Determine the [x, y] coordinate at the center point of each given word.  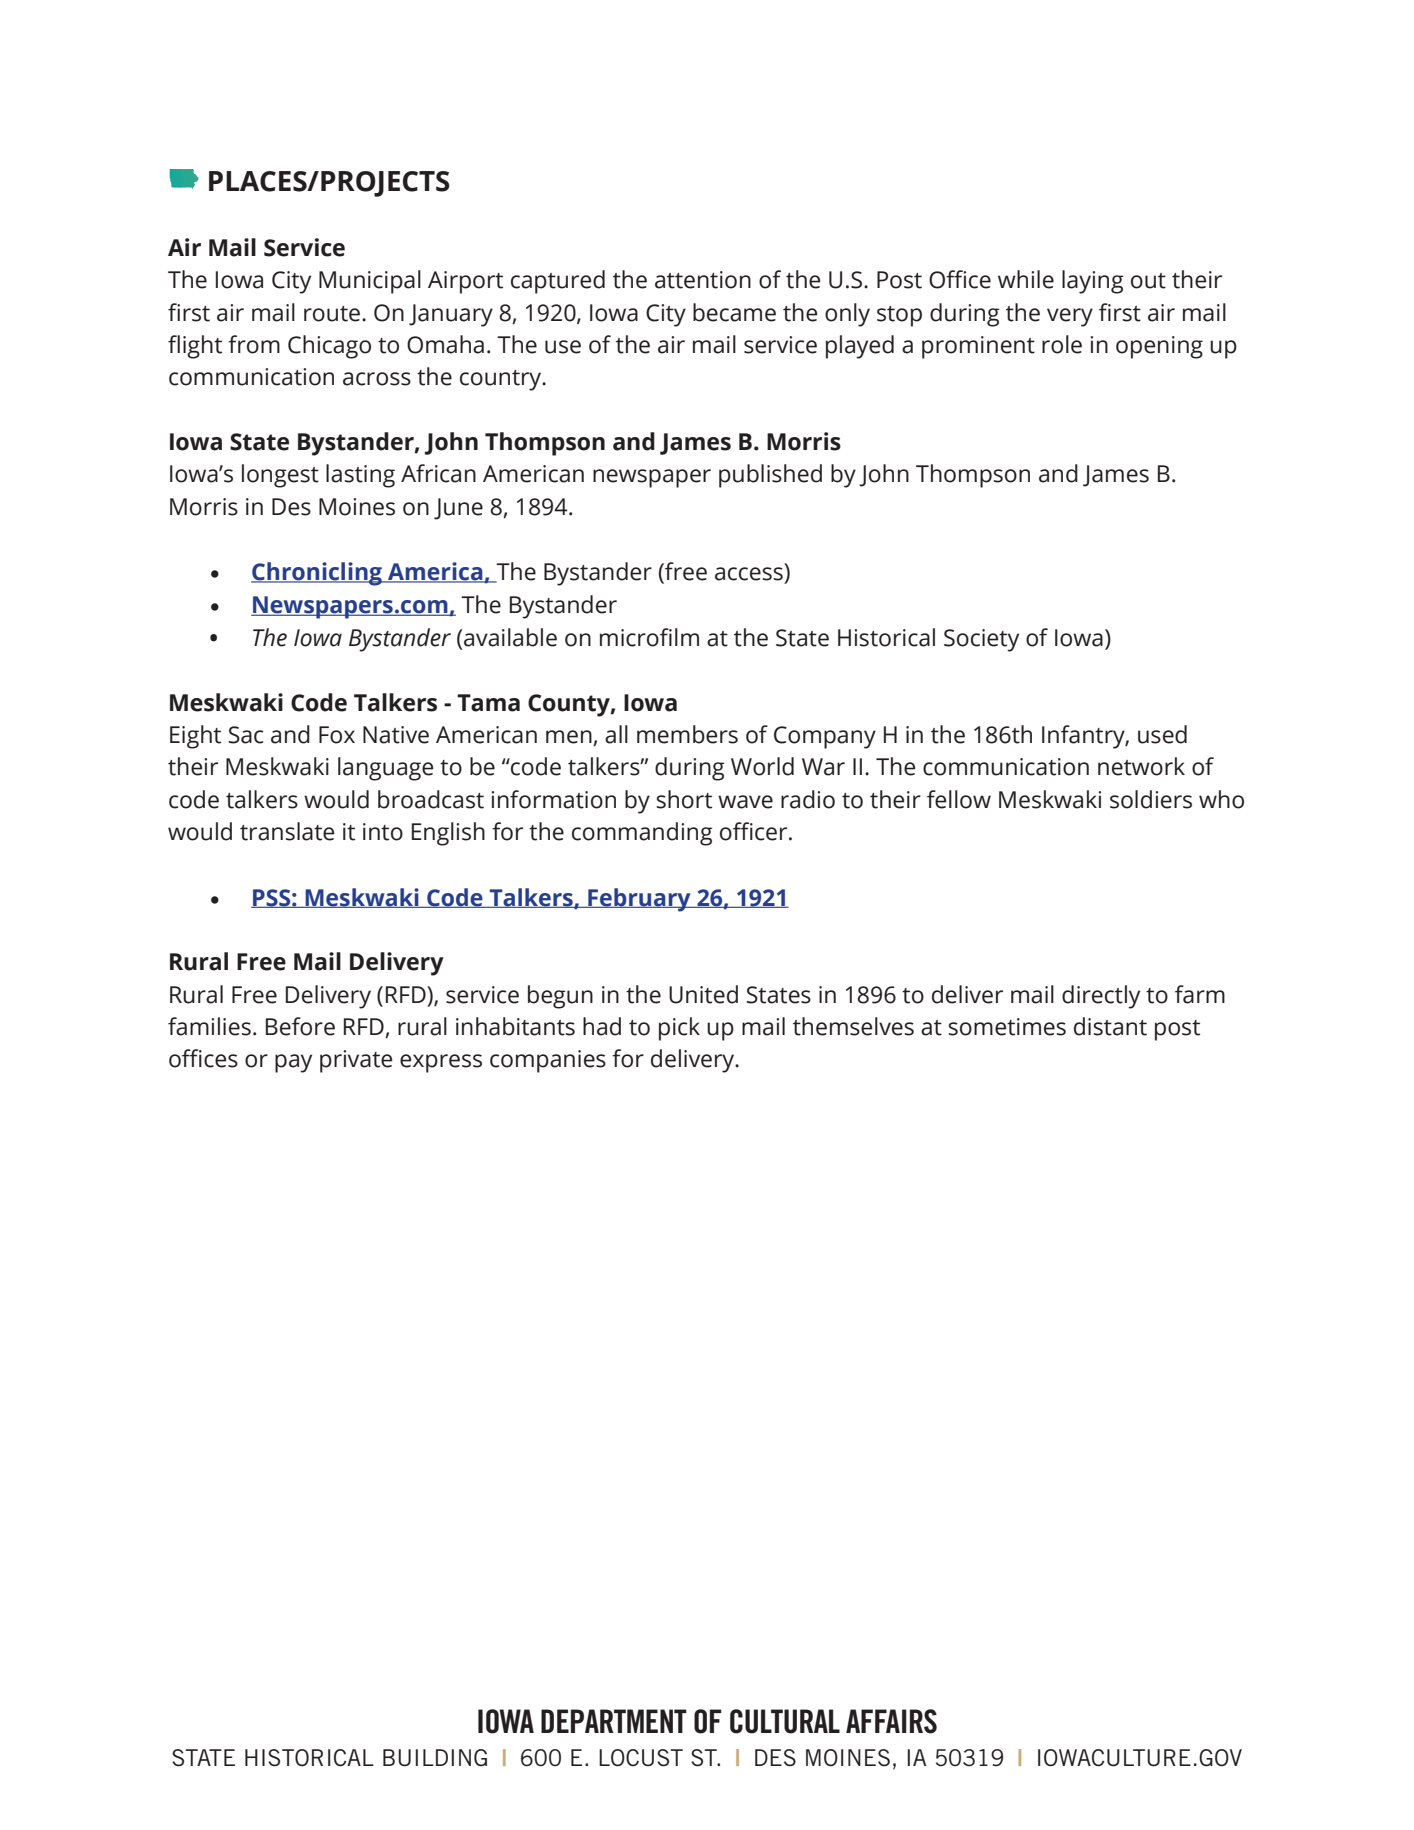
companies [548, 1061]
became [734, 312]
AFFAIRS [891, 1721]
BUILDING [435, 1758]
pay [293, 1063]
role [1062, 344]
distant [1110, 1026]
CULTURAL [785, 1721]
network [1141, 766]
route [332, 314]
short [684, 799]
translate [287, 831]
